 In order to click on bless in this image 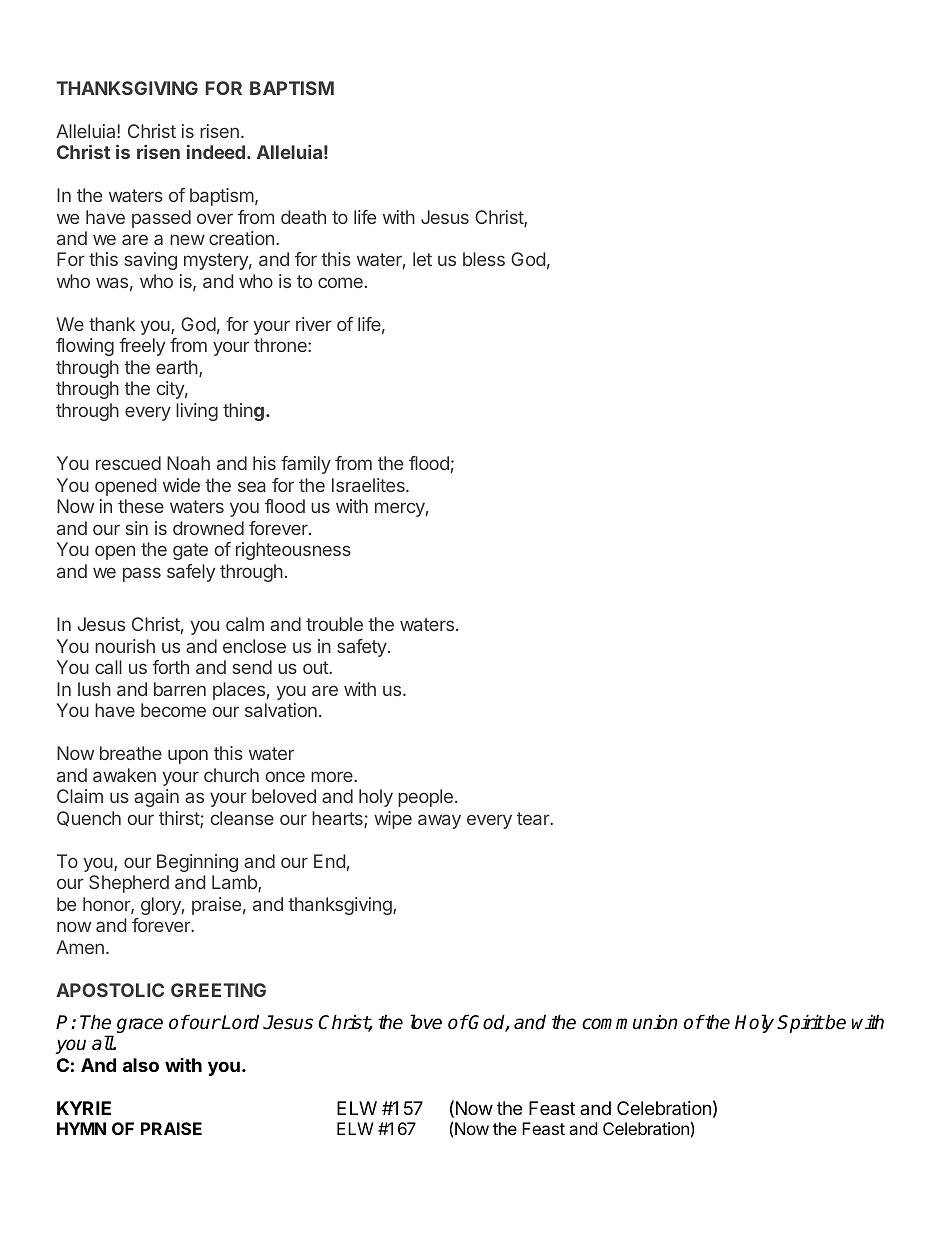, I will do `click(484, 259)`.
